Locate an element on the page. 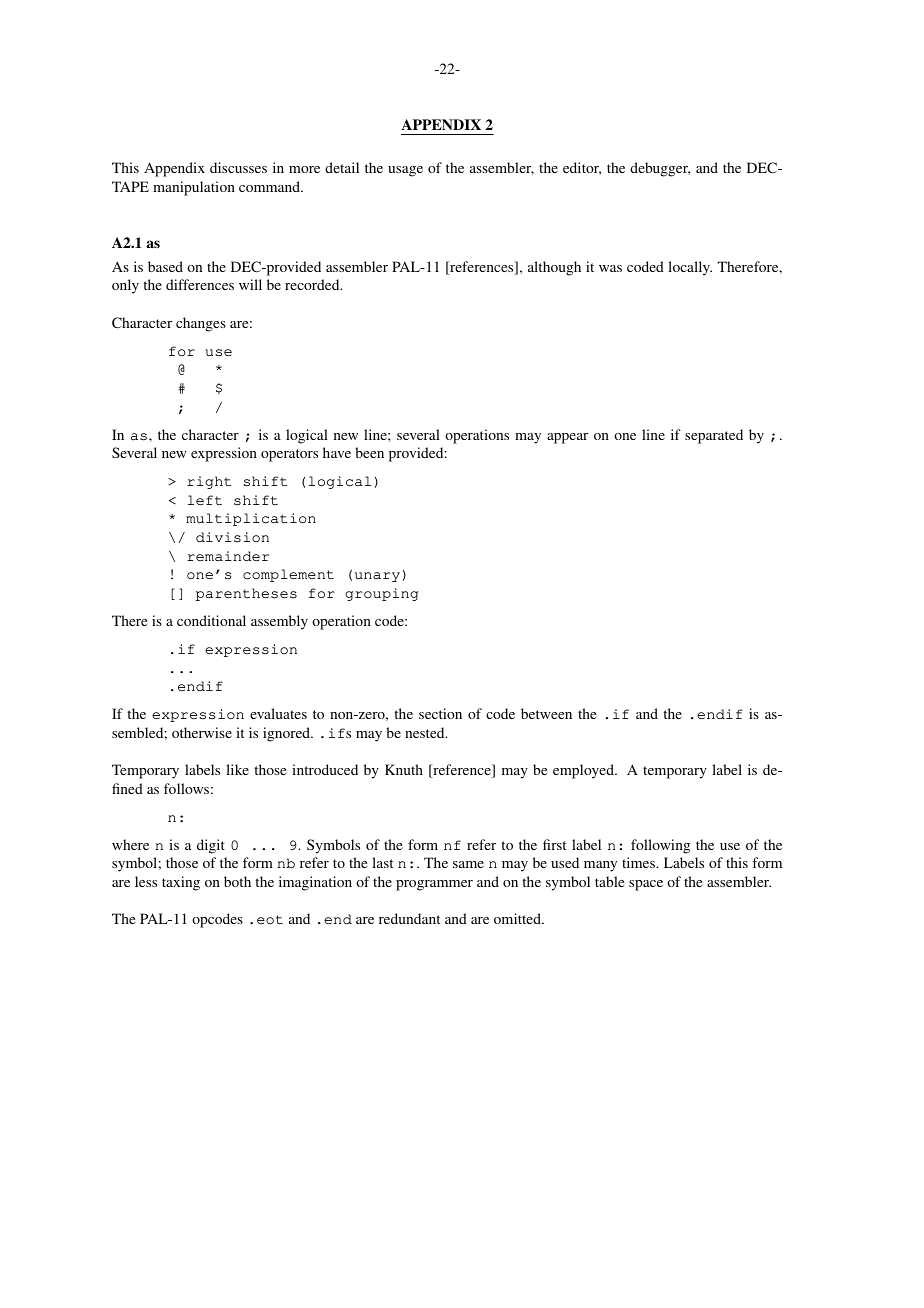 The image size is (924, 1308). editor is located at coordinates (582, 168).
